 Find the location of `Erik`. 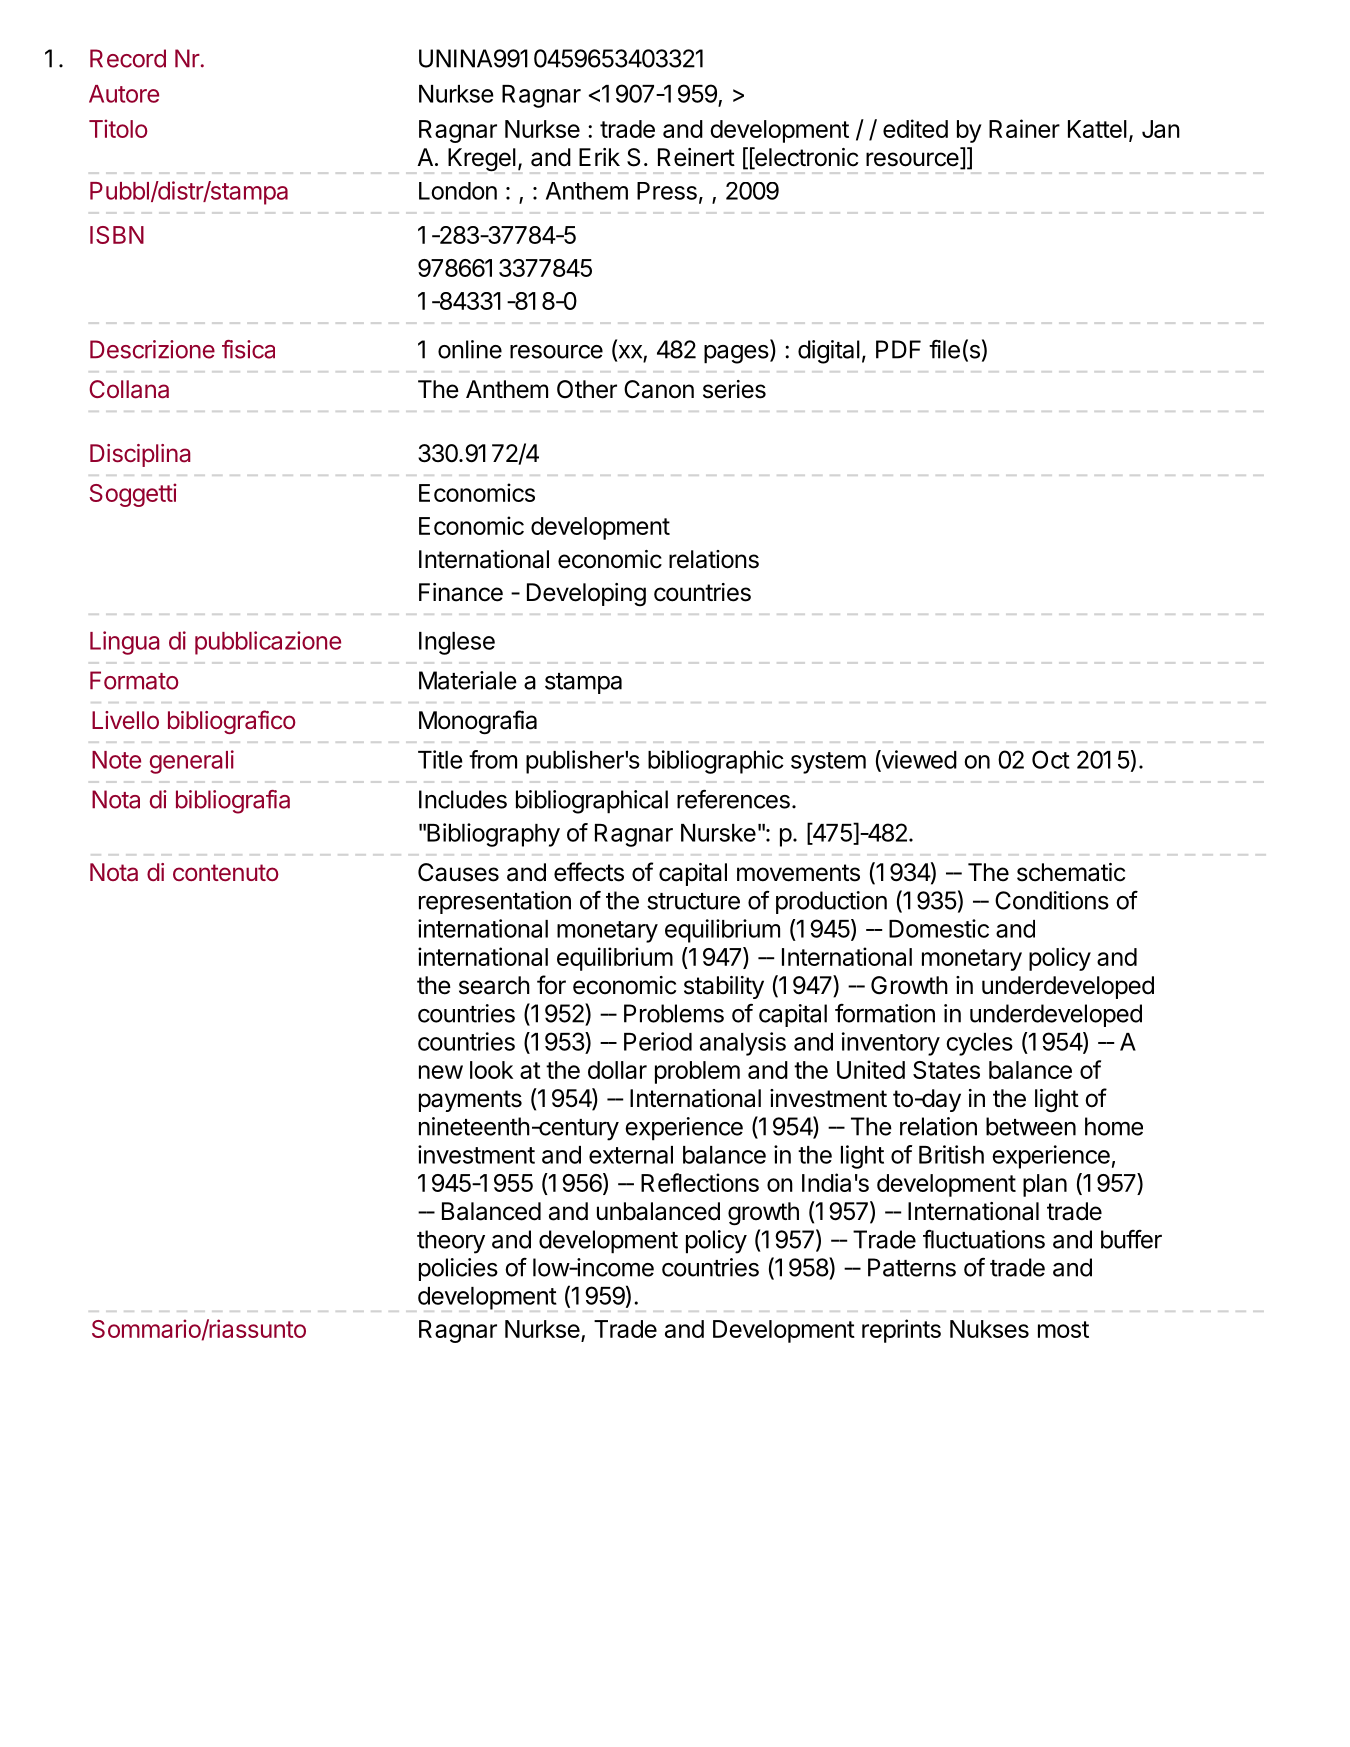

Erik is located at coordinates (599, 157).
